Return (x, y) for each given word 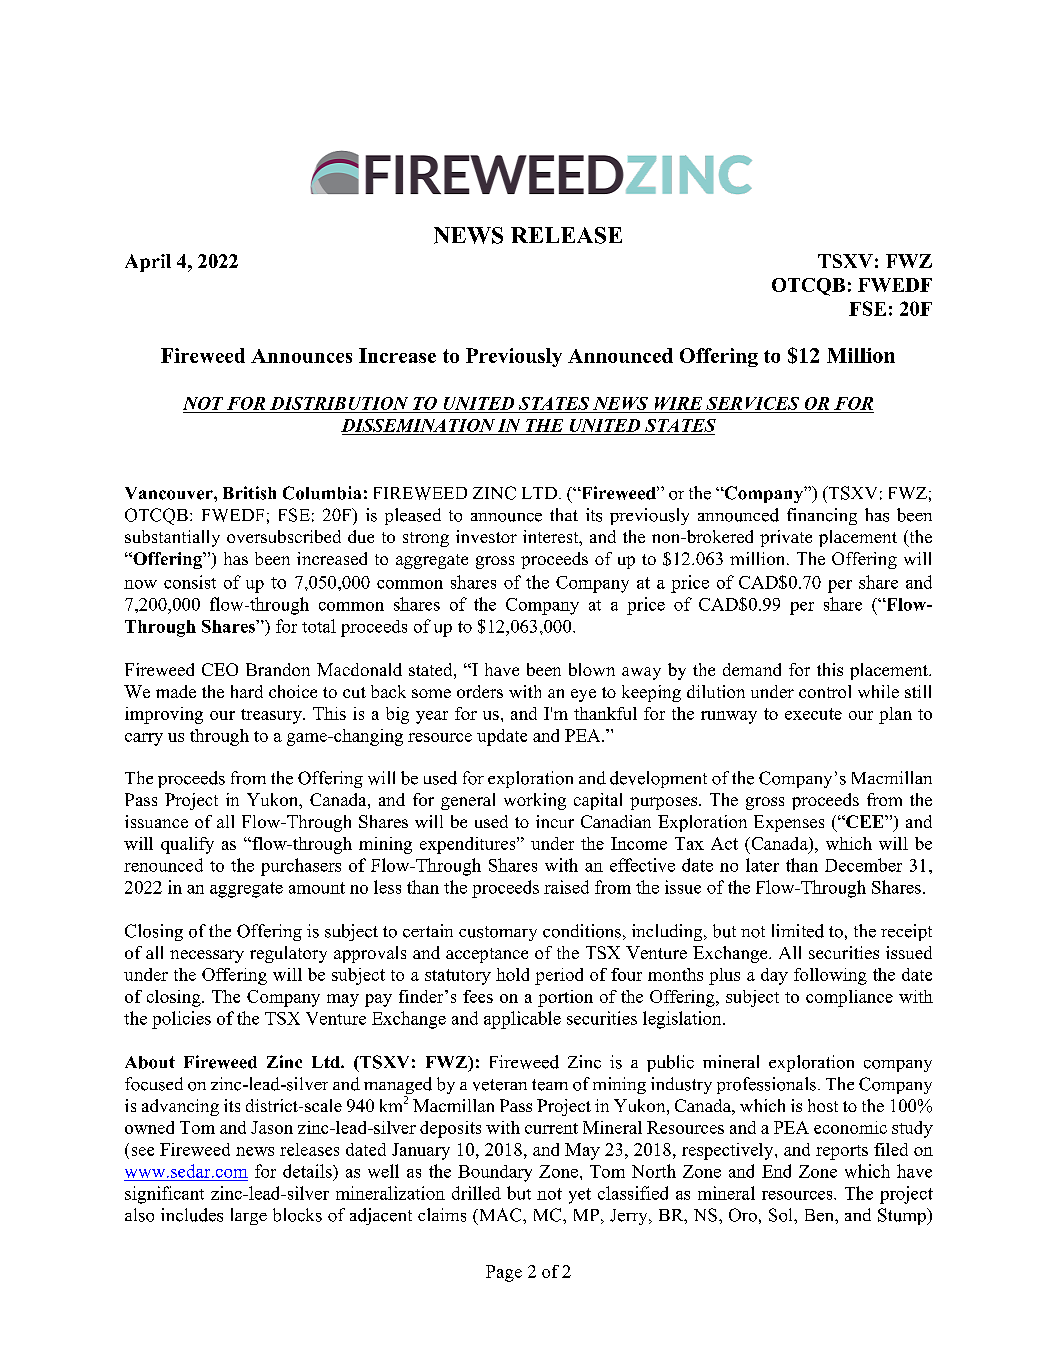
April (148, 263)
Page (504, 1273)
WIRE (678, 403)
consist (190, 582)
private (786, 538)
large (249, 1216)
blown (592, 669)
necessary (207, 956)
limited (798, 931)
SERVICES (752, 403)
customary (498, 933)
